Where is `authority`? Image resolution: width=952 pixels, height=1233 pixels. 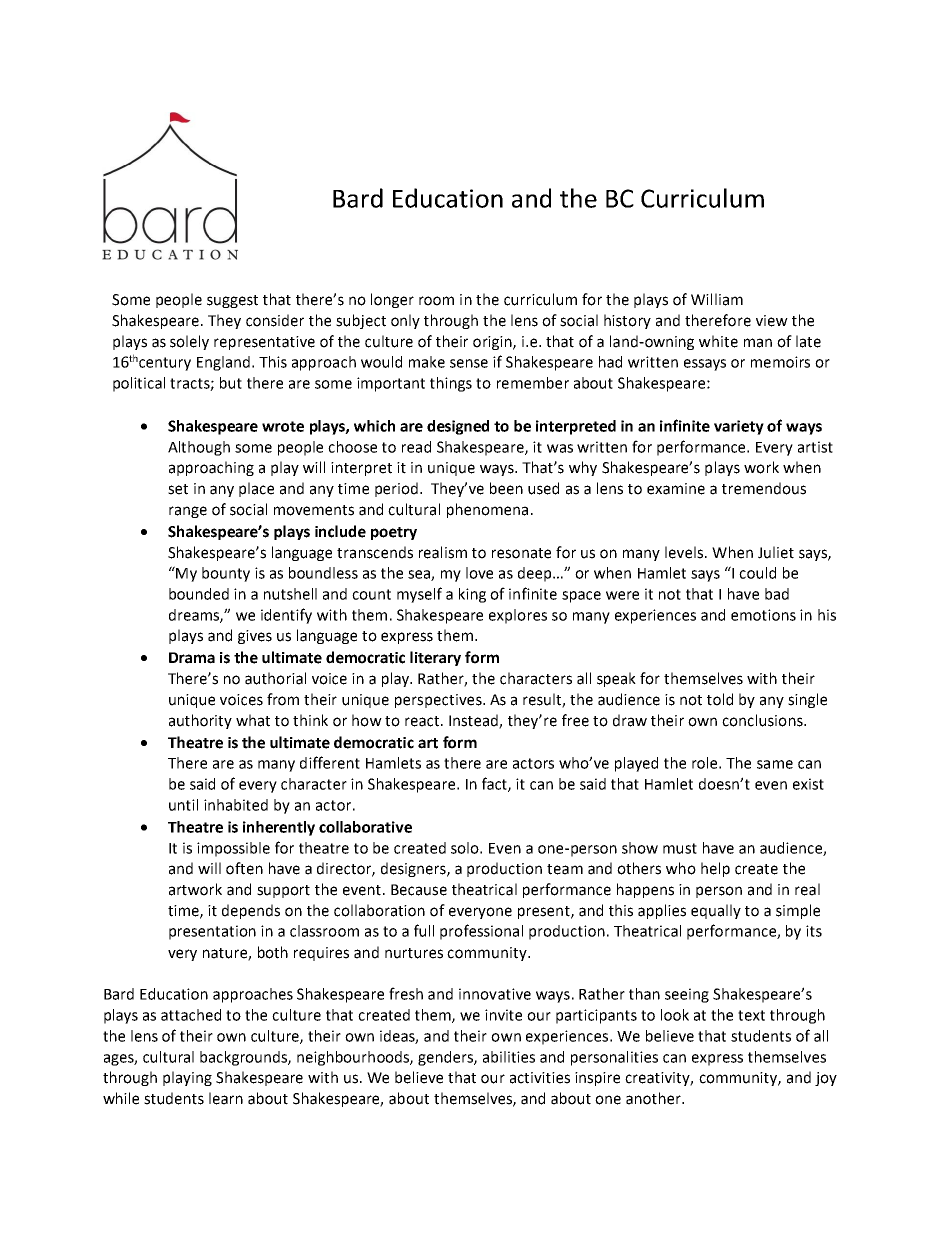
authority is located at coordinates (200, 721).
